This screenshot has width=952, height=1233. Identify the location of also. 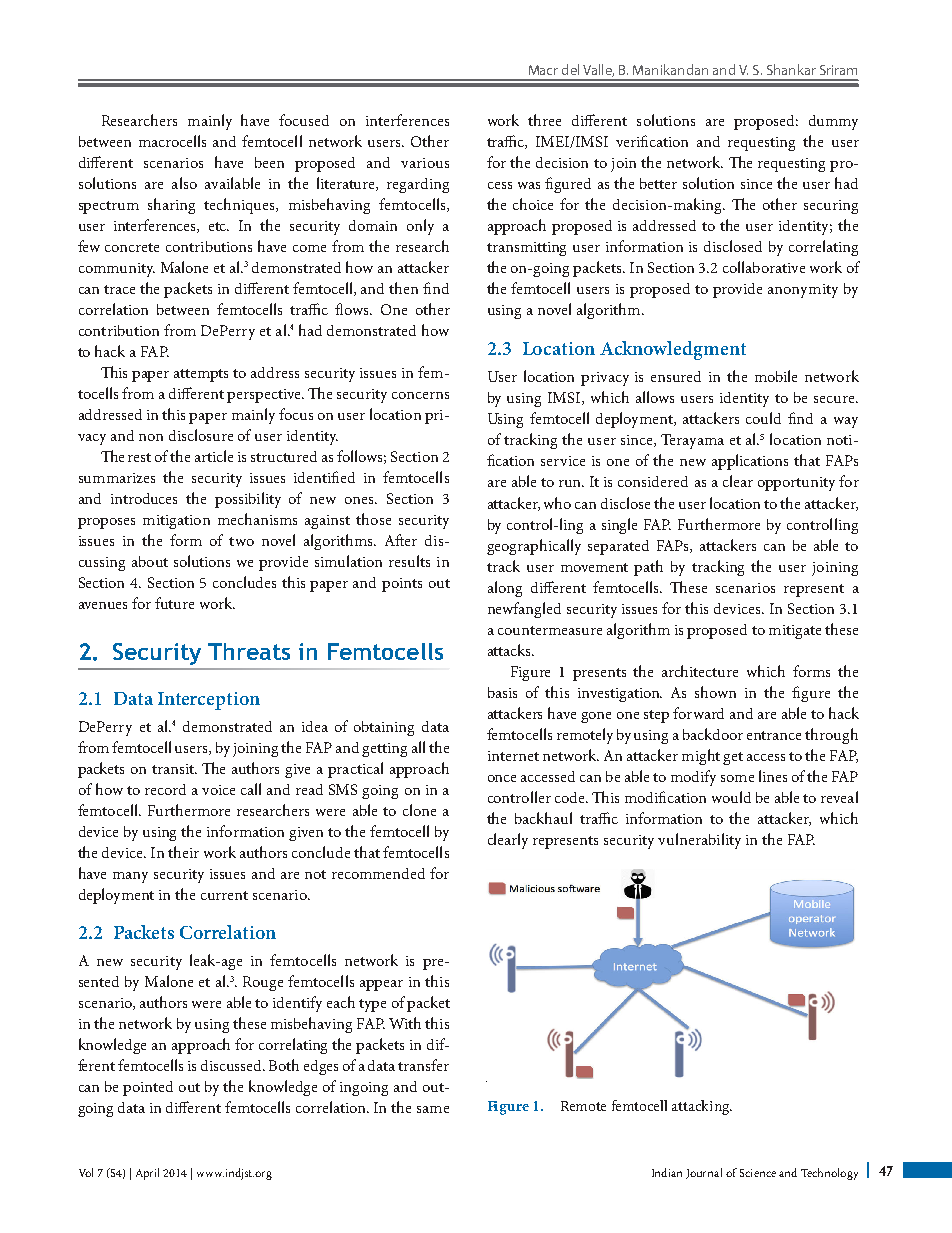
(184, 183).
